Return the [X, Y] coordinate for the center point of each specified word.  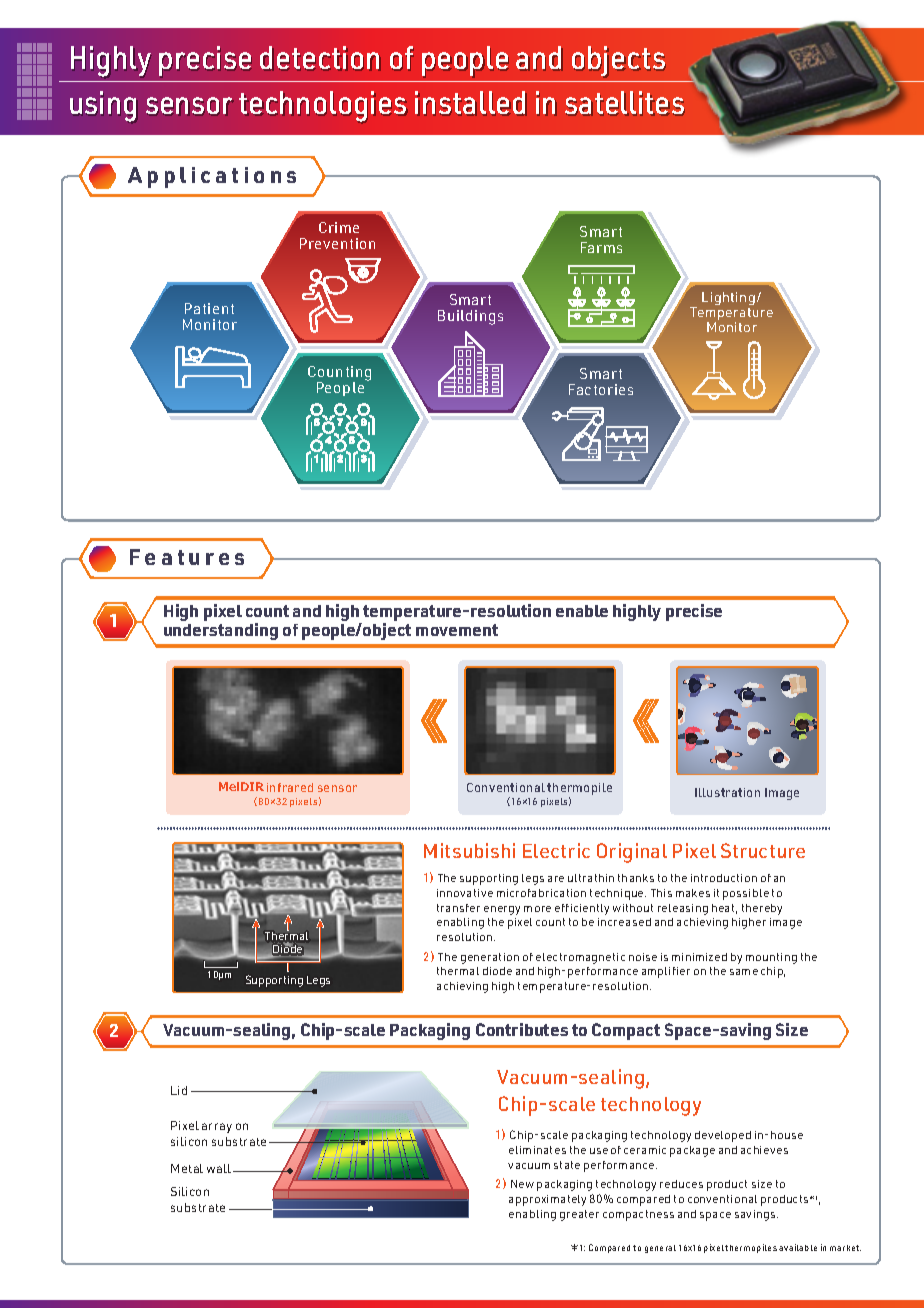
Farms [601, 247]
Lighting [728, 300]
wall [220, 1168]
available [798, 1247]
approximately [547, 1200]
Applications [212, 177]
